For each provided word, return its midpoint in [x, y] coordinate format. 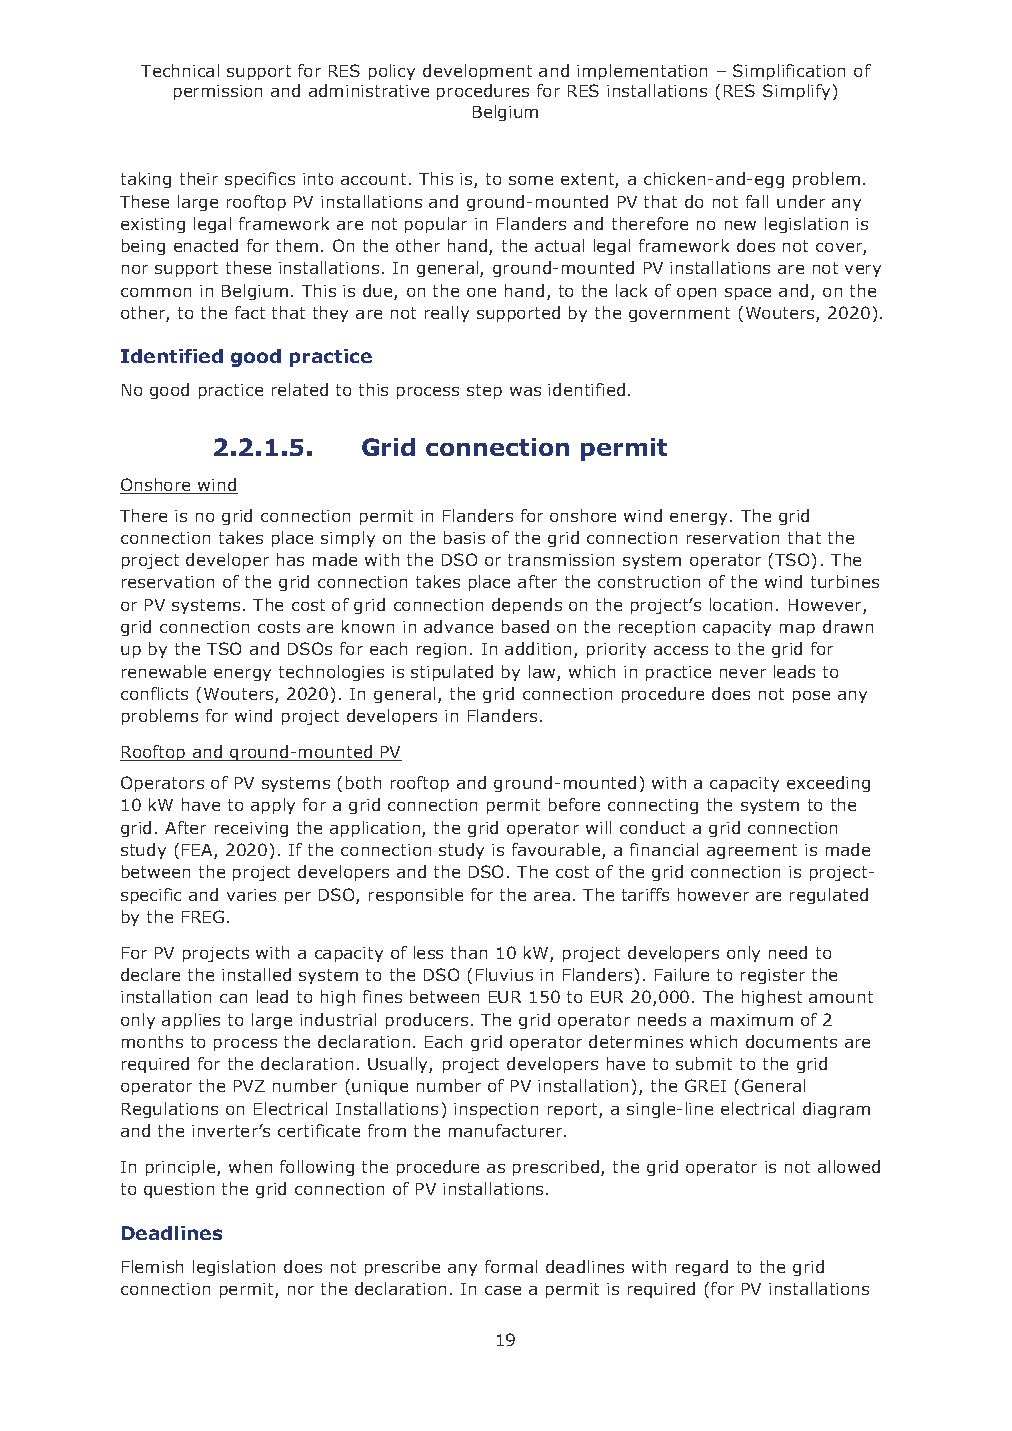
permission [218, 92]
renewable [164, 671]
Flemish [152, 1266]
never [743, 673]
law [543, 673]
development [477, 72]
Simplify [798, 92]
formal [511, 1266]
